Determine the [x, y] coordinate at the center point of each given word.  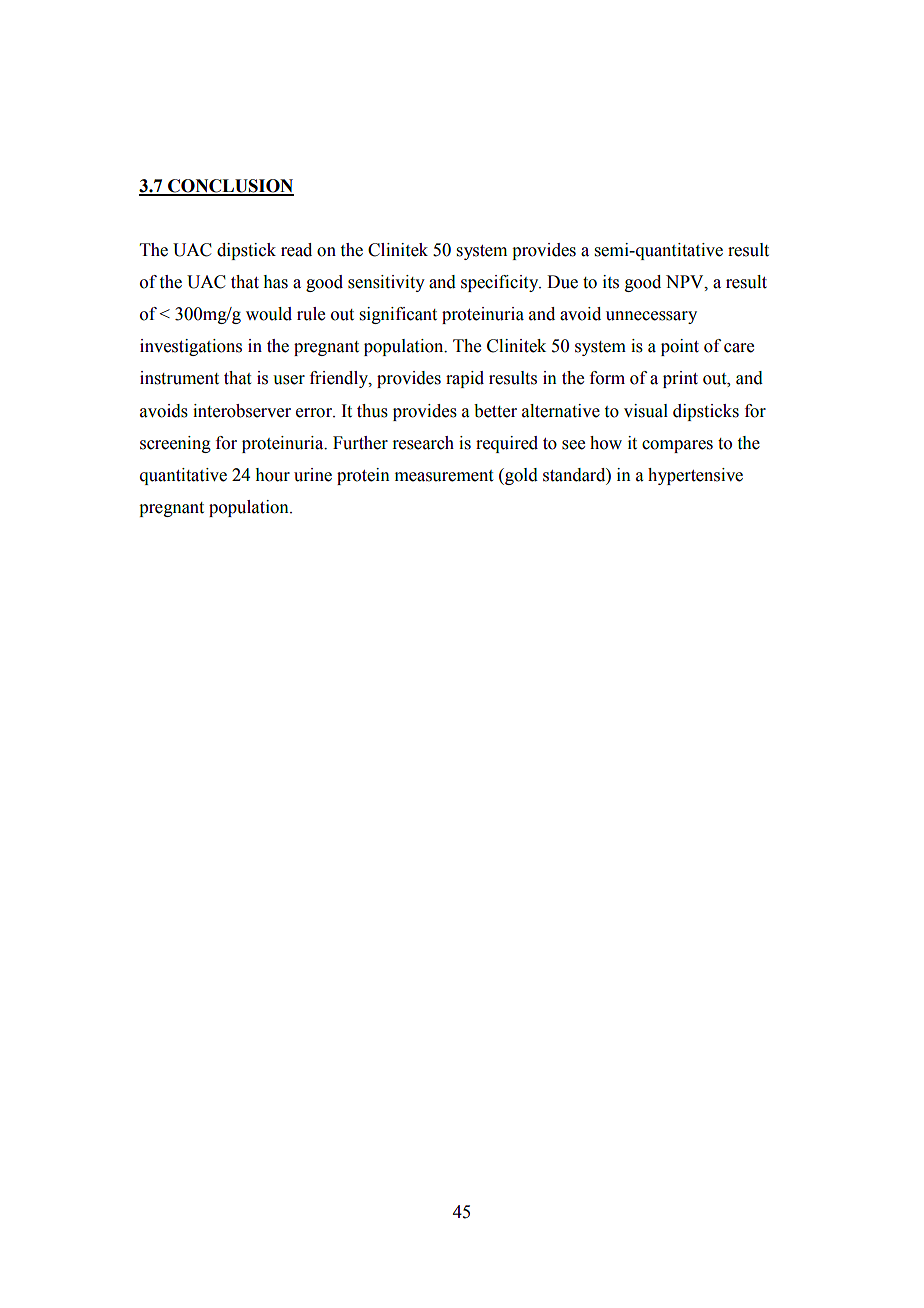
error [315, 413]
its [611, 282]
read [296, 250]
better [495, 411]
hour [272, 475]
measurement [444, 476]
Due [562, 282]
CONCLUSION [230, 187]
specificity [501, 283]
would [269, 314]
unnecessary [651, 317]
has [275, 282]
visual [646, 411]
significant [398, 315]
